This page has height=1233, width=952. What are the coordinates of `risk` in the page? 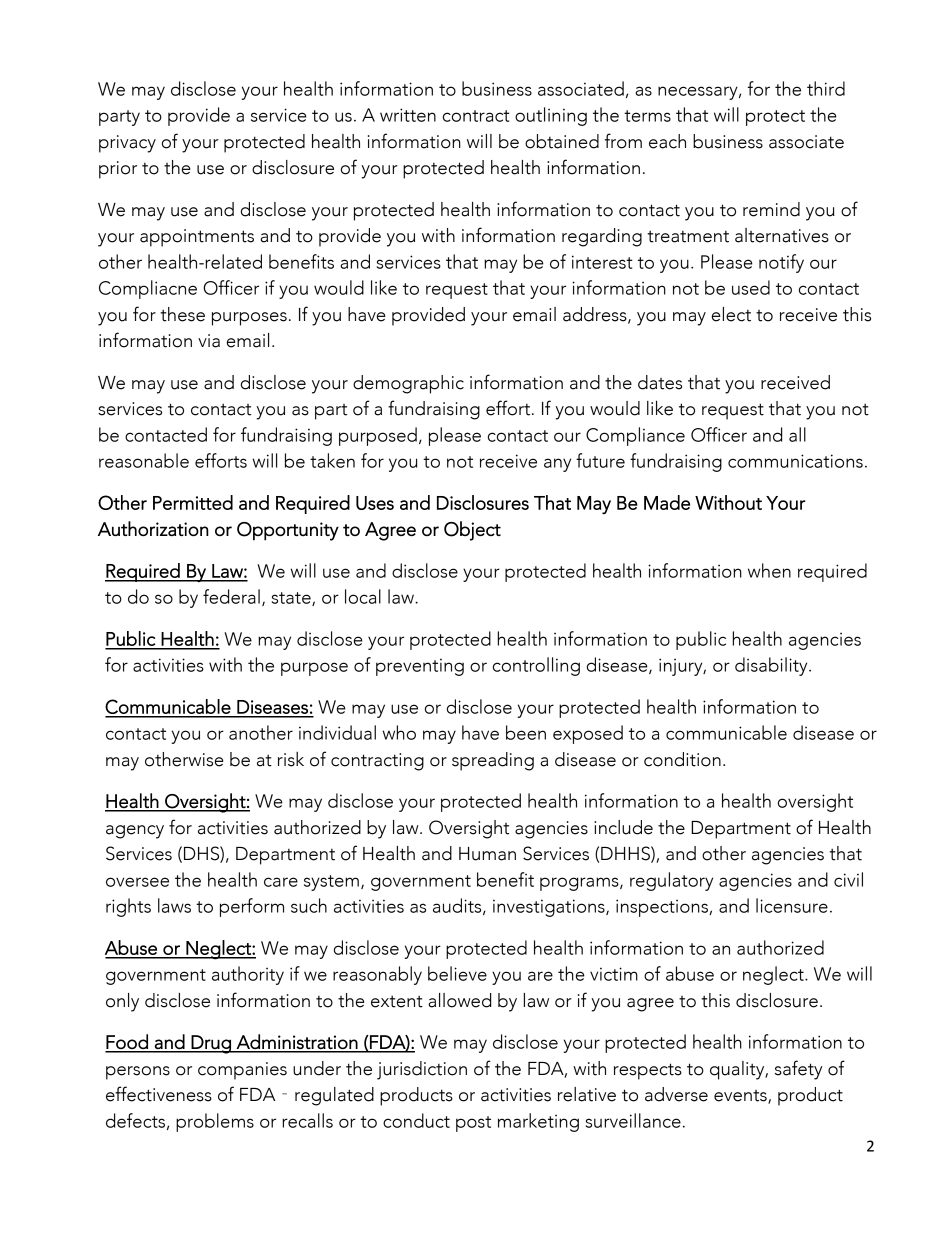 It's located at (291, 759).
